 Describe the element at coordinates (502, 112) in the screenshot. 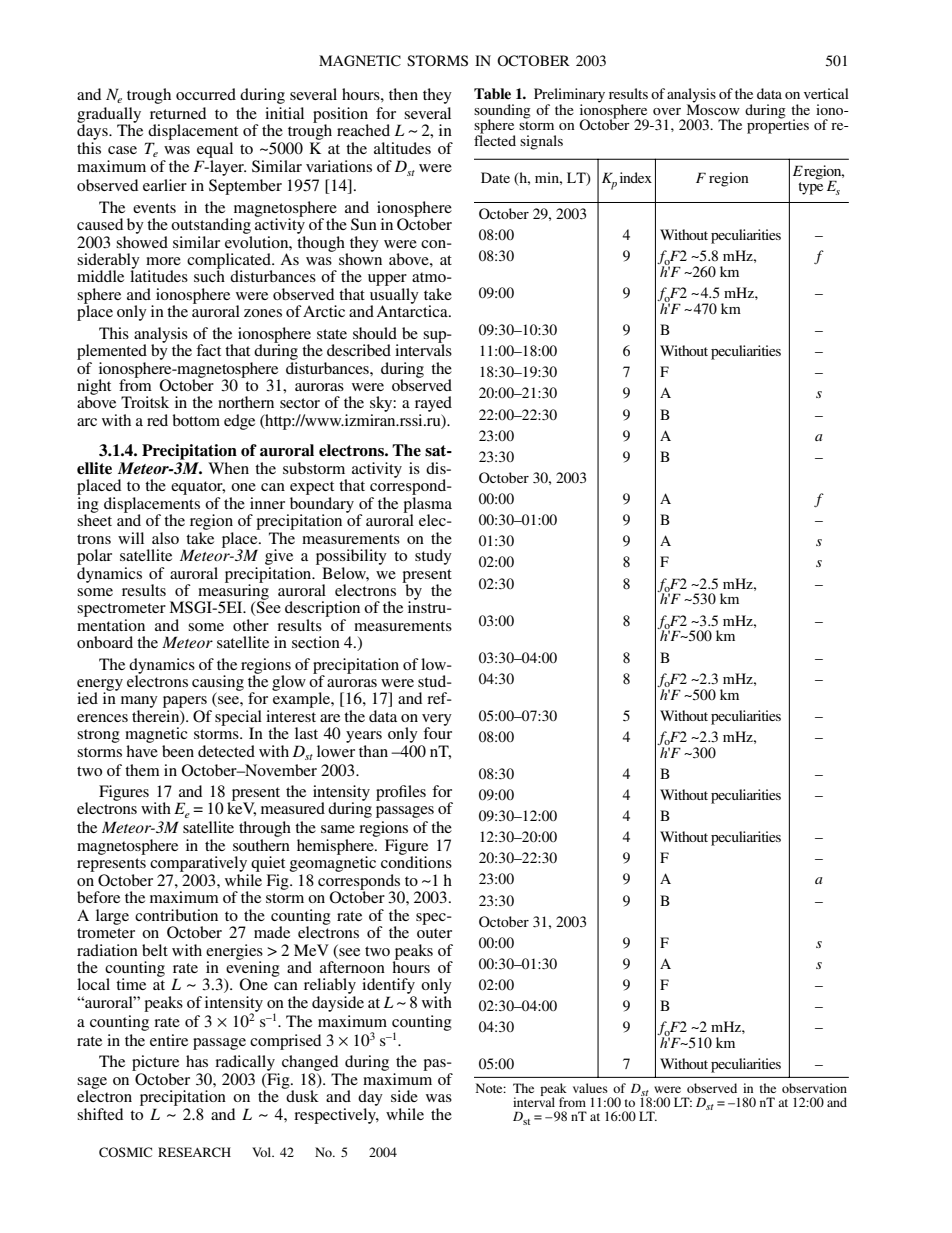

I see `sounding` at that location.
